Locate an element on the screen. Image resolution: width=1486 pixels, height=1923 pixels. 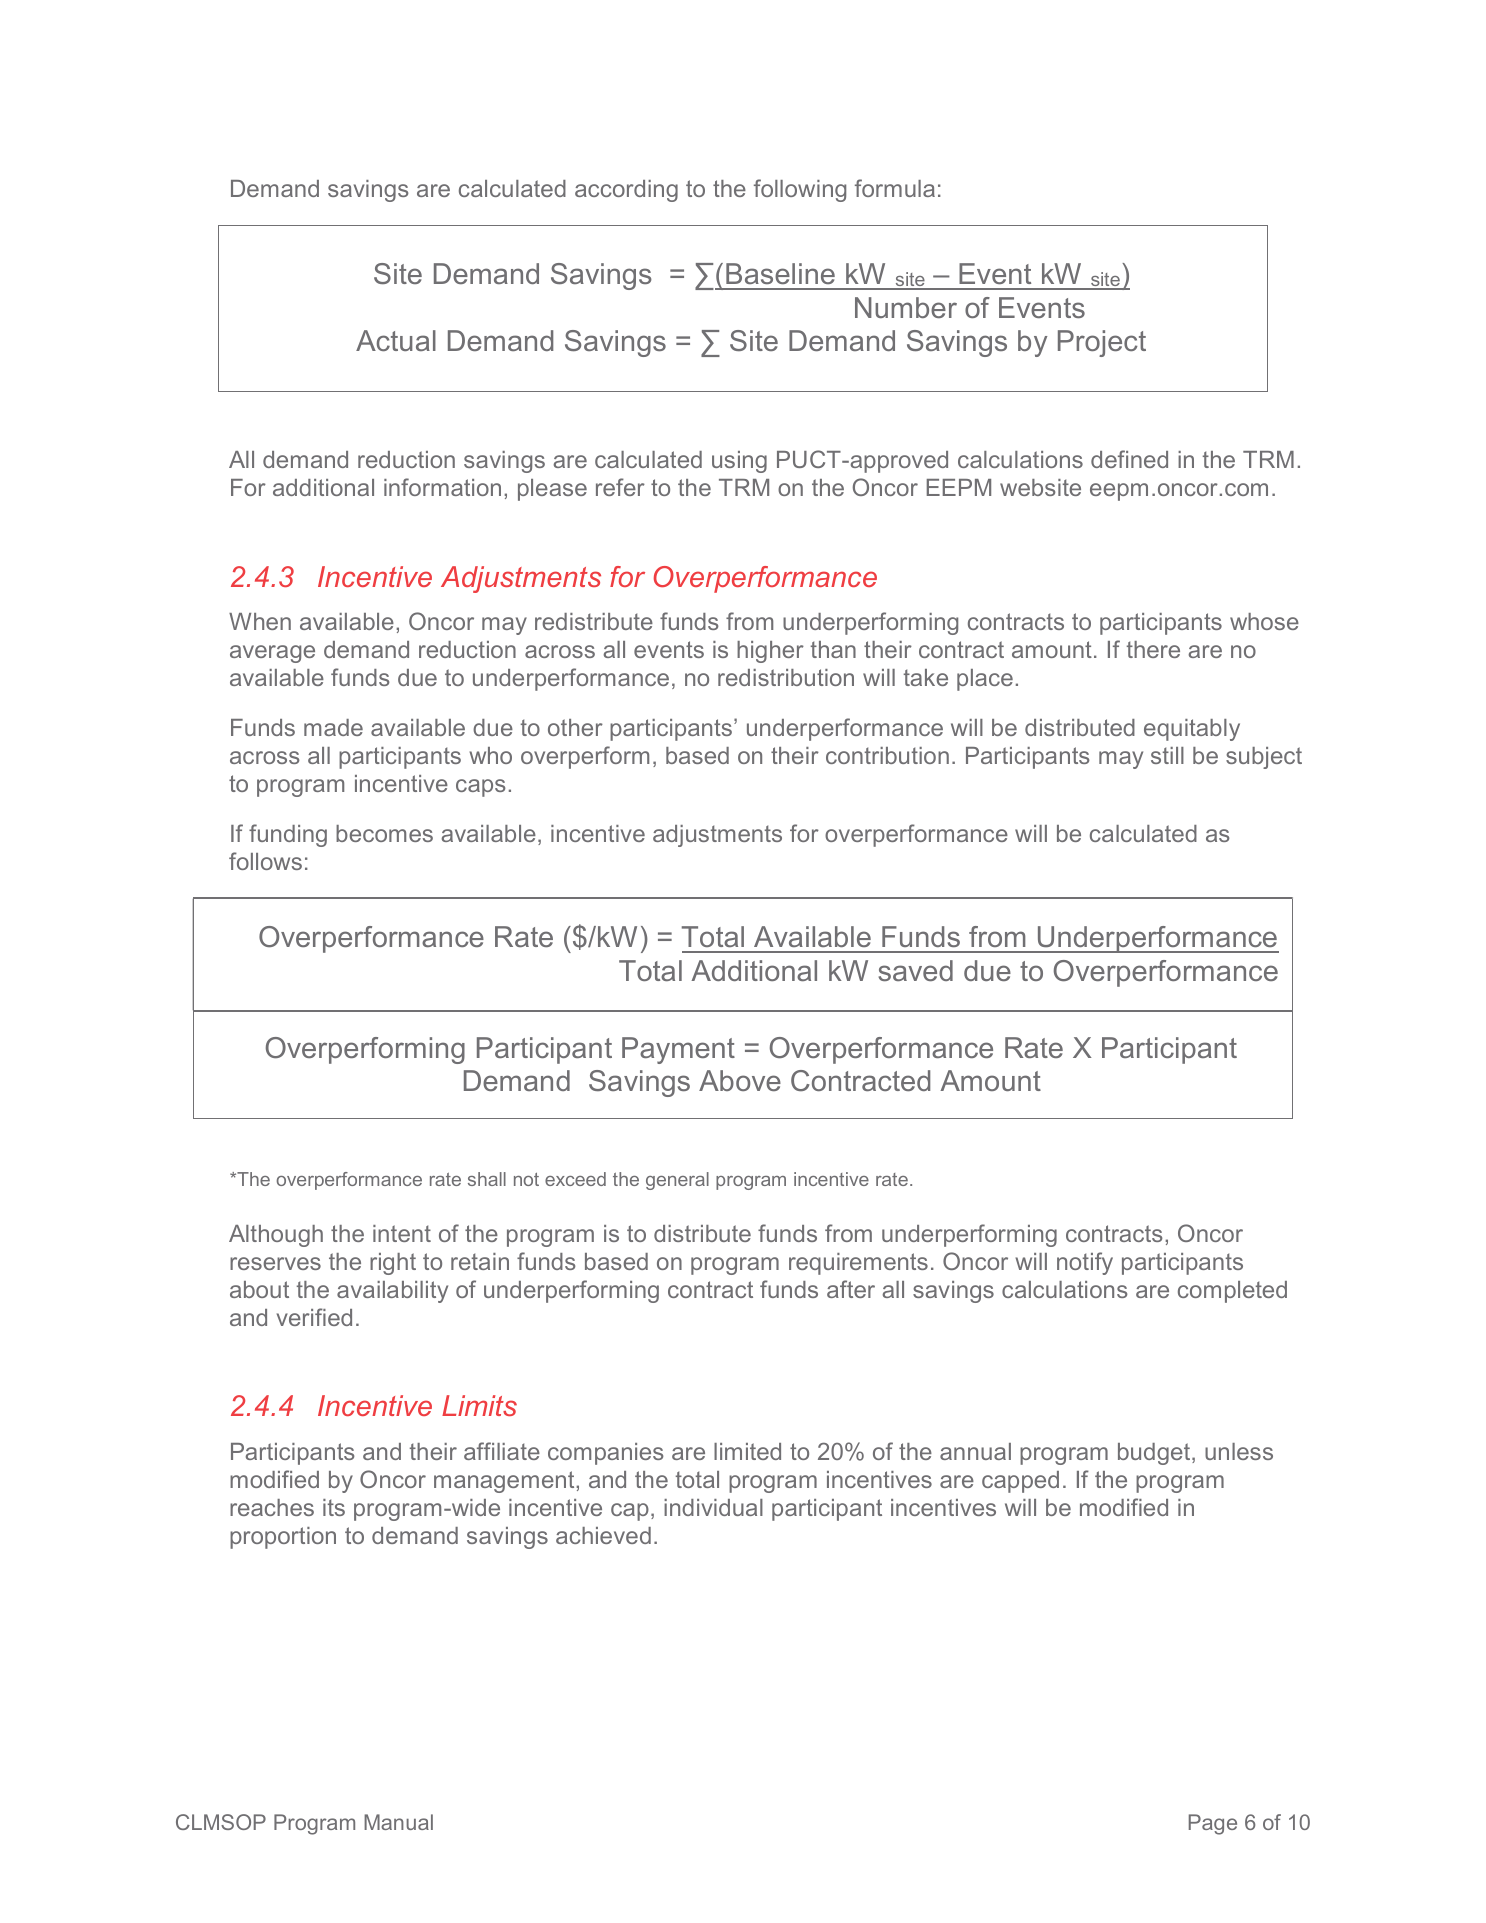
Manual is located at coordinates (398, 1822).
